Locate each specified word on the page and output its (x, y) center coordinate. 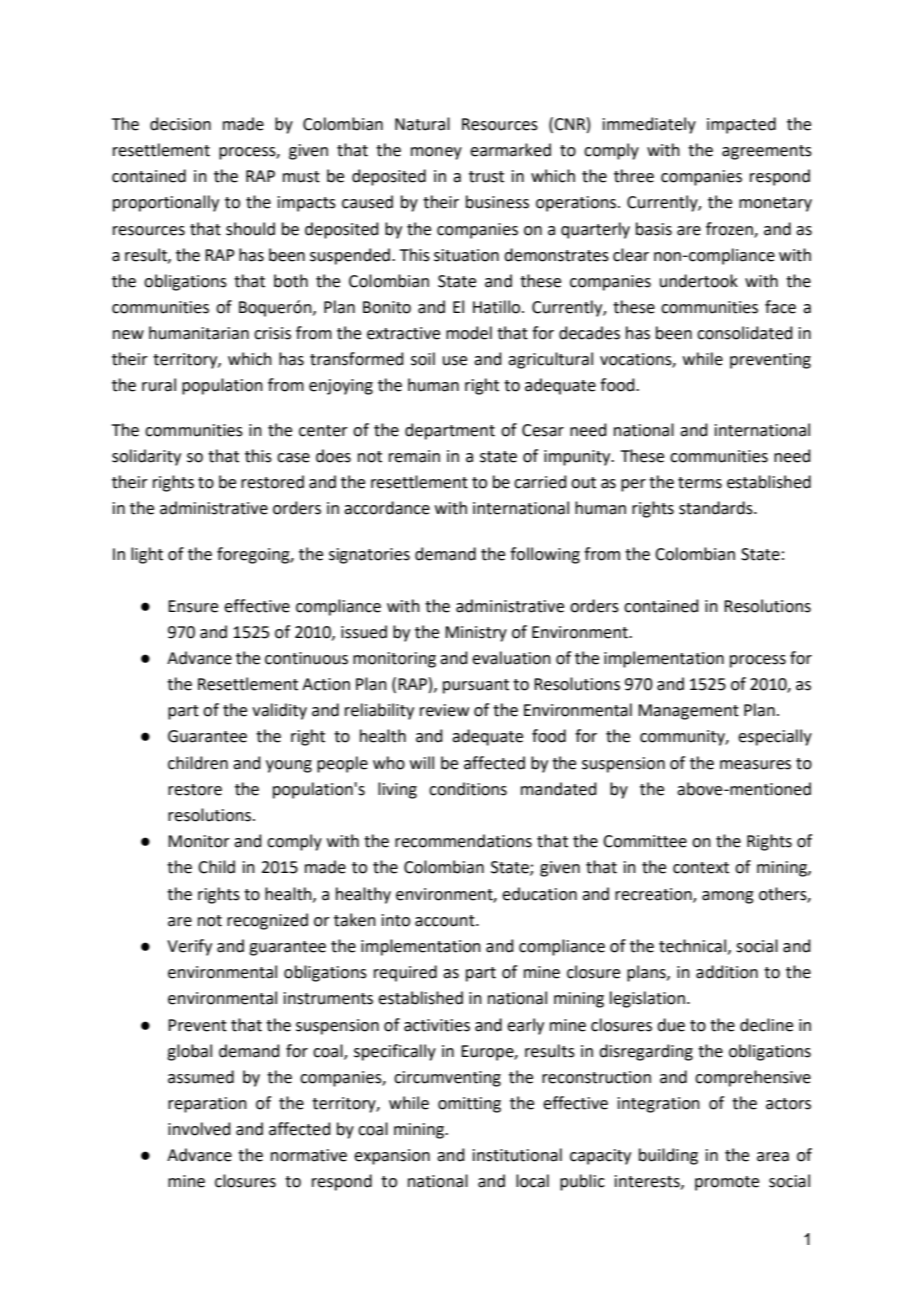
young (289, 766)
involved (199, 1129)
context (701, 868)
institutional (517, 1155)
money (436, 153)
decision (180, 124)
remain (414, 456)
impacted (741, 125)
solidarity (146, 457)
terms (700, 483)
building (668, 1156)
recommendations (463, 841)
